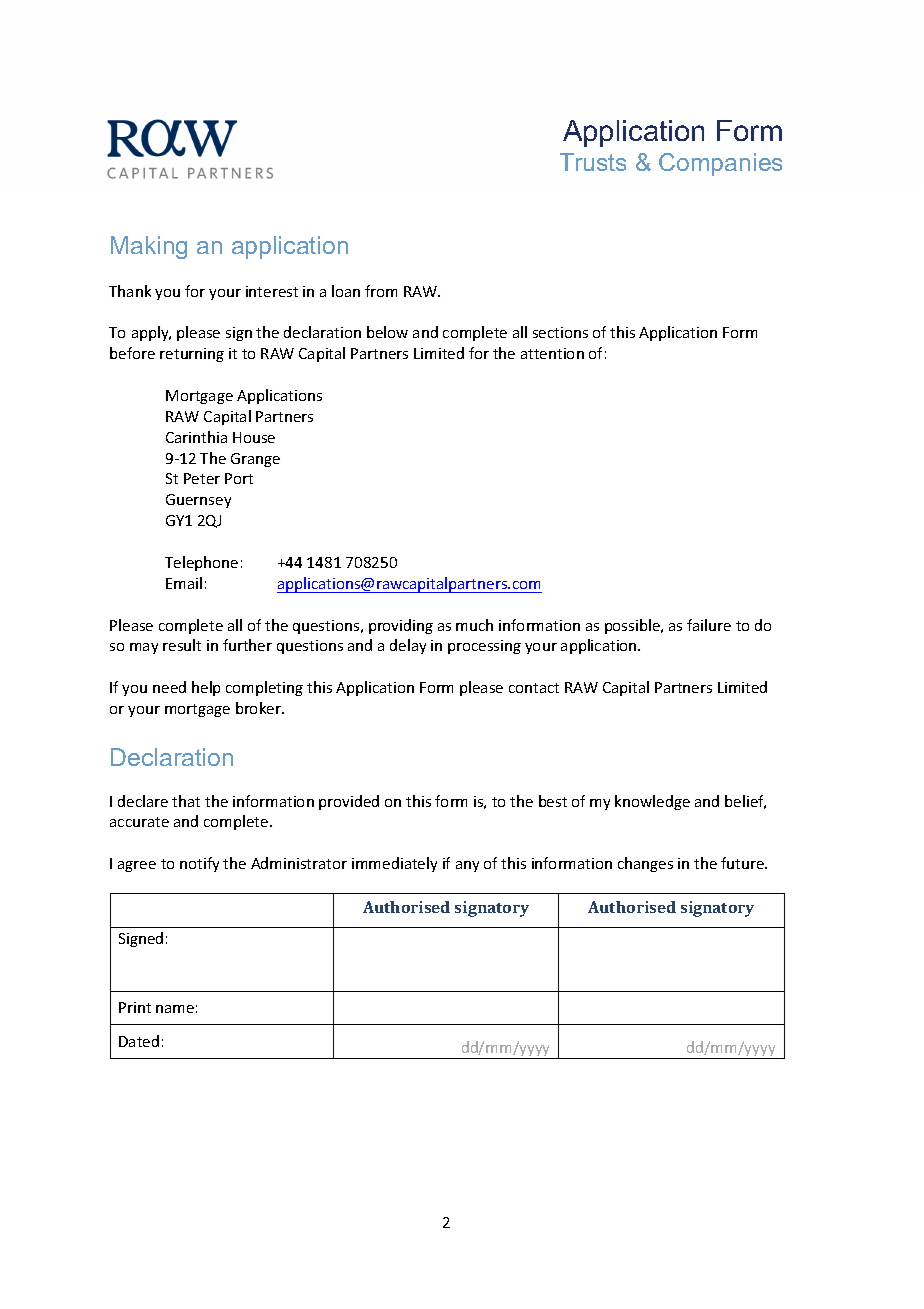 The image size is (924, 1309). What do you see at coordinates (186, 801) in the document?
I see `that` at bounding box center [186, 801].
